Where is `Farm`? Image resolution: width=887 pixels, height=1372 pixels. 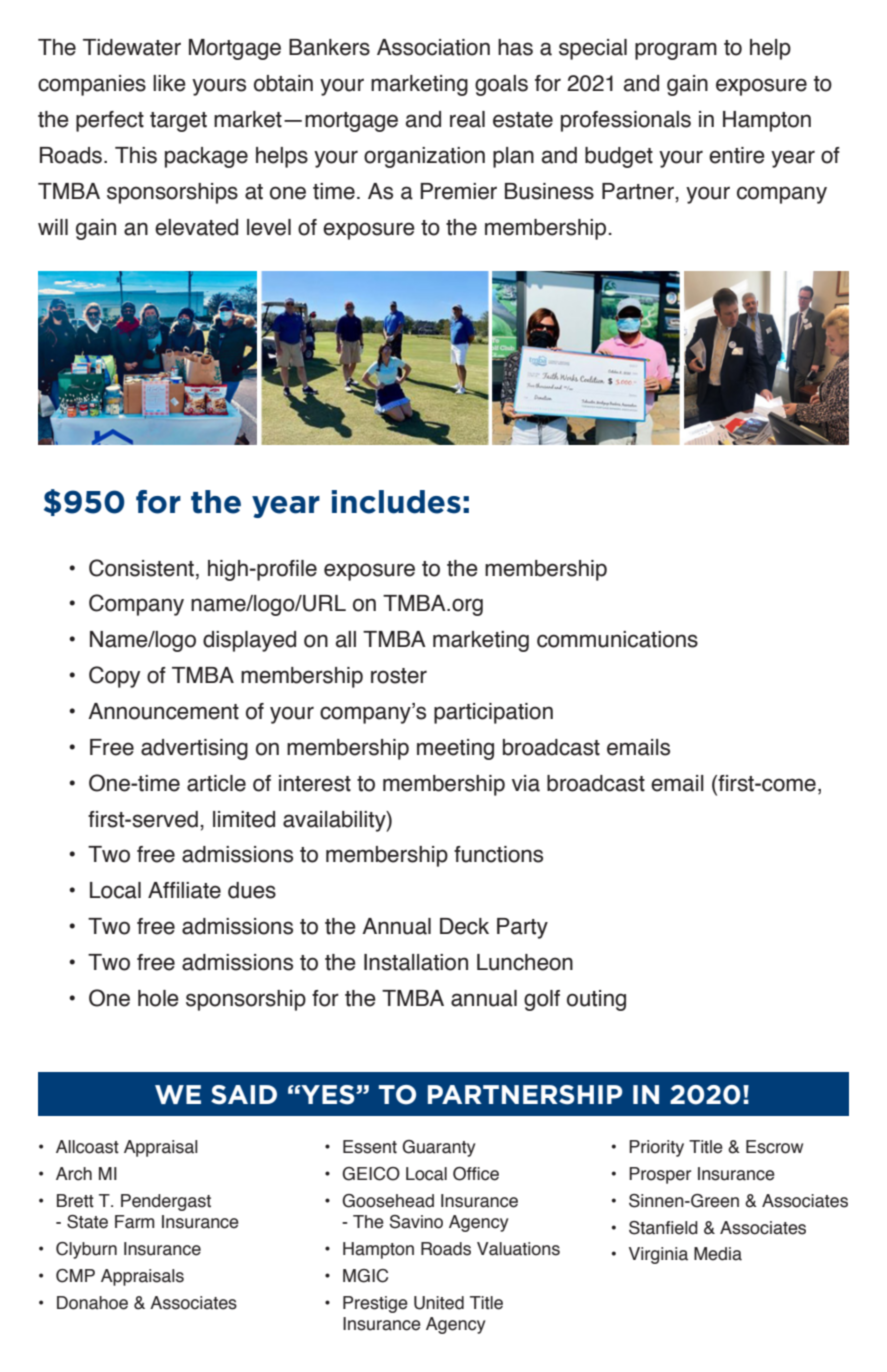
Farm is located at coordinates (135, 1222).
